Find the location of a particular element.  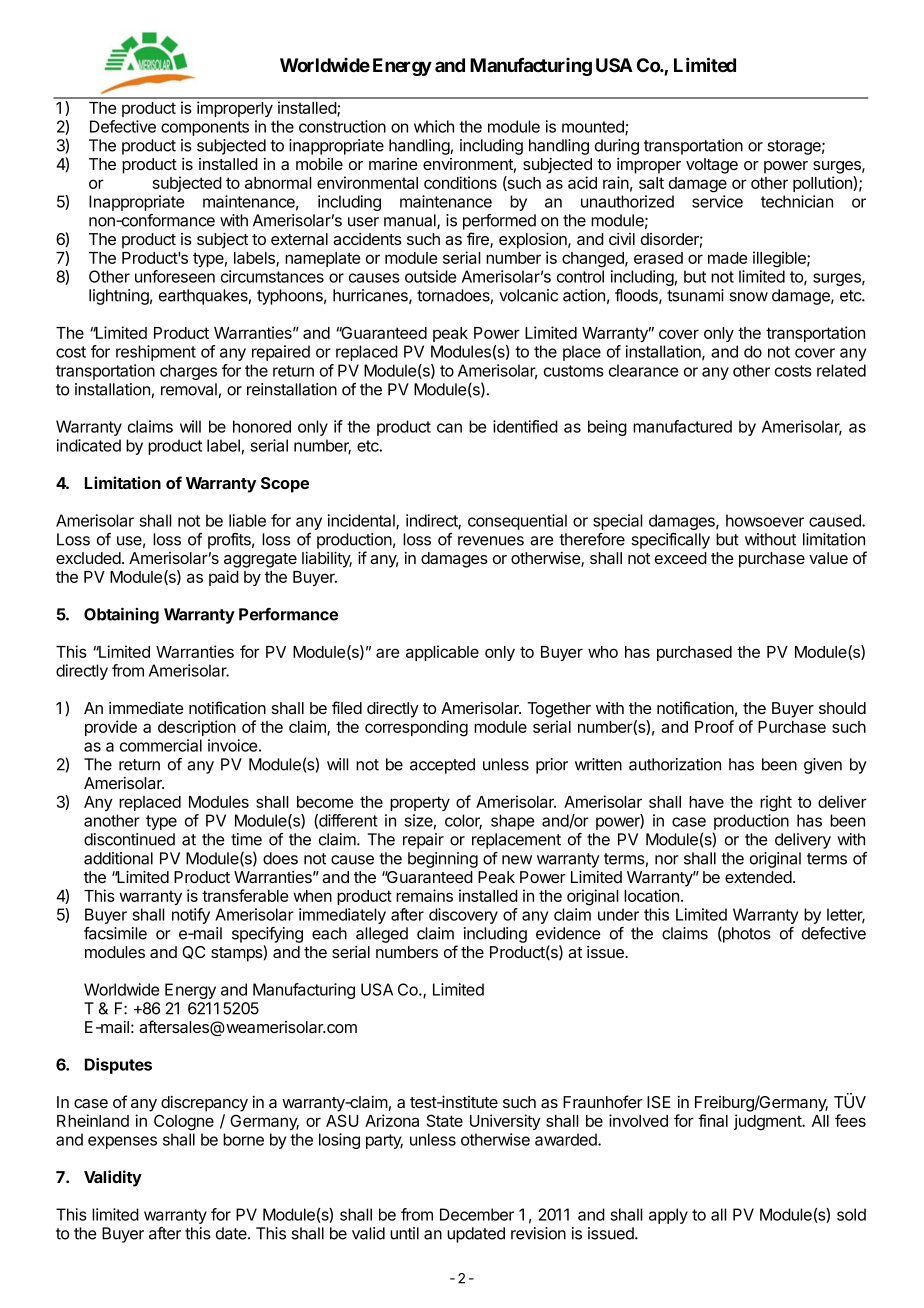

remains is located at coordinates (424, 895).
